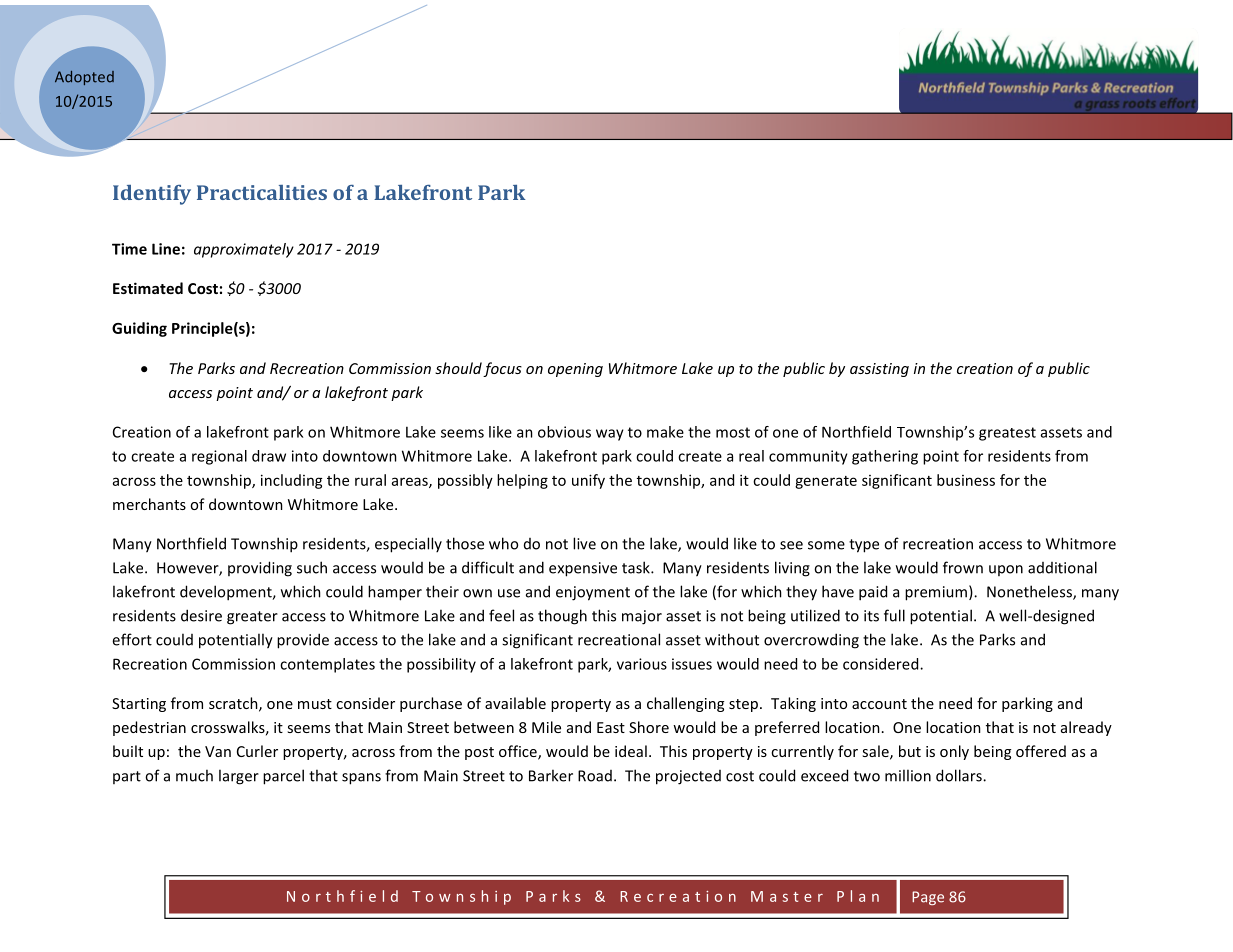 The height and width of the screenshot is (952, 1233). What do you see at coordinates (595, 776) in the screenshot?
I see `Road` at bounding box center [595, 776].
